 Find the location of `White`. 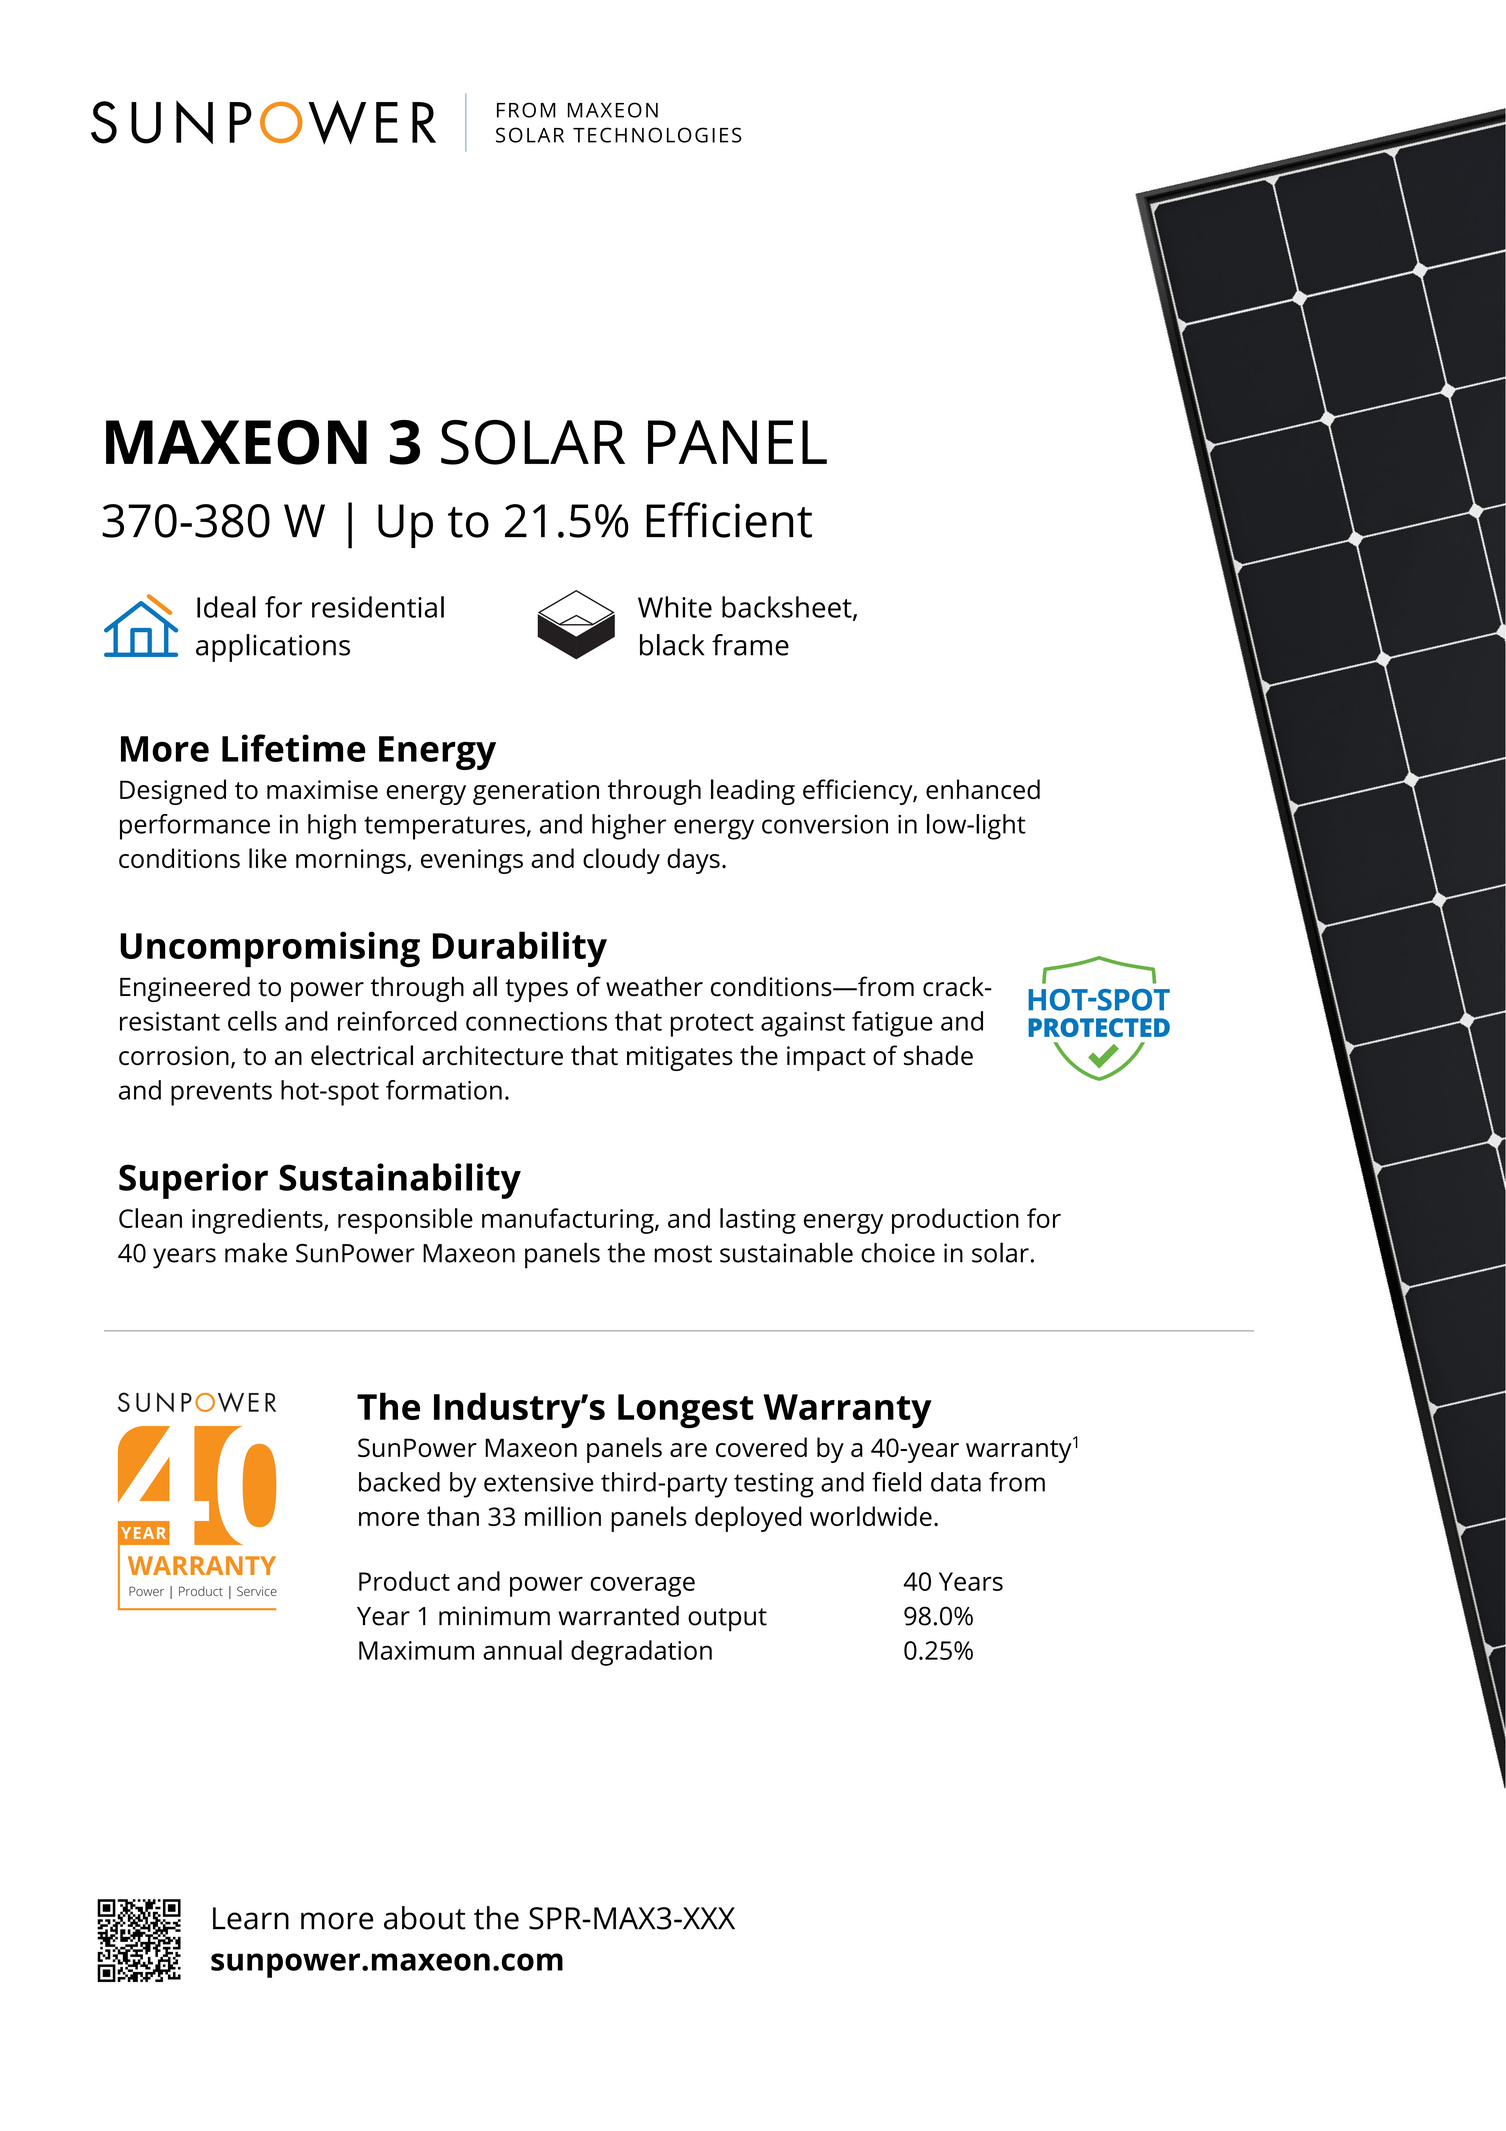

White is located at coordinates (675, 607).
